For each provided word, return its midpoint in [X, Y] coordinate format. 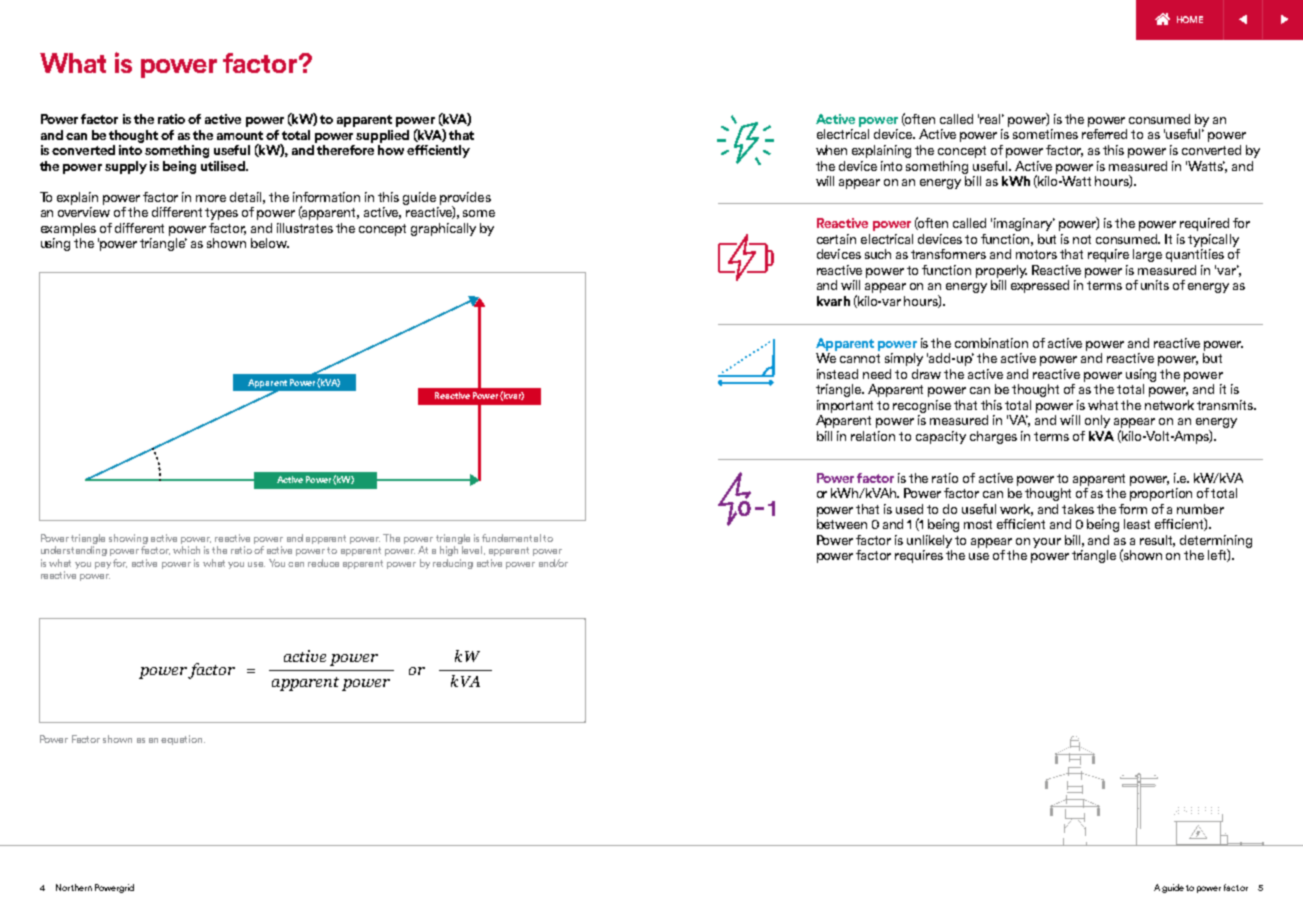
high [449, 551]
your [1047, 543]
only [1097, 421]
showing [128, 539]
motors [1036, 254]
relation [873, 436]
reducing [453, 564]
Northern [74, 887]
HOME [1190, 19]
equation [183, 740]
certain [836, 239]
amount [240, 135]
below [270, 243]
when [831, 150]
